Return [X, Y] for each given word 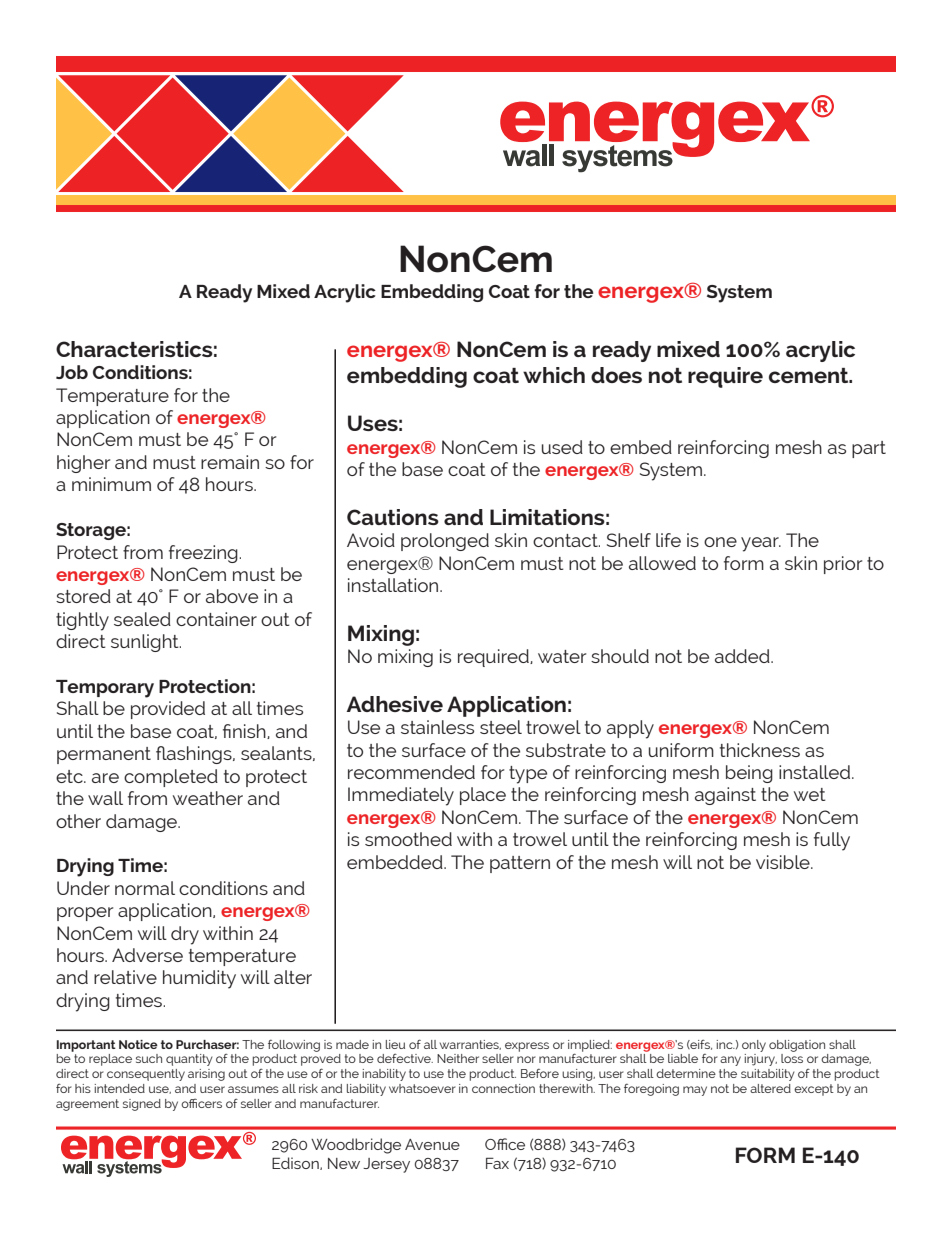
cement [810, 375]
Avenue [432, 1144]
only [754, 1046]
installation [394, 585]
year [761, 544]
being [749, 774]
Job [72, 372]
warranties [470, 1045]
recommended [411, 772]
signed [142, 1105]
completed [171, 778]
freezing [204, 554]
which [554, 375]
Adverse [147, 955]
